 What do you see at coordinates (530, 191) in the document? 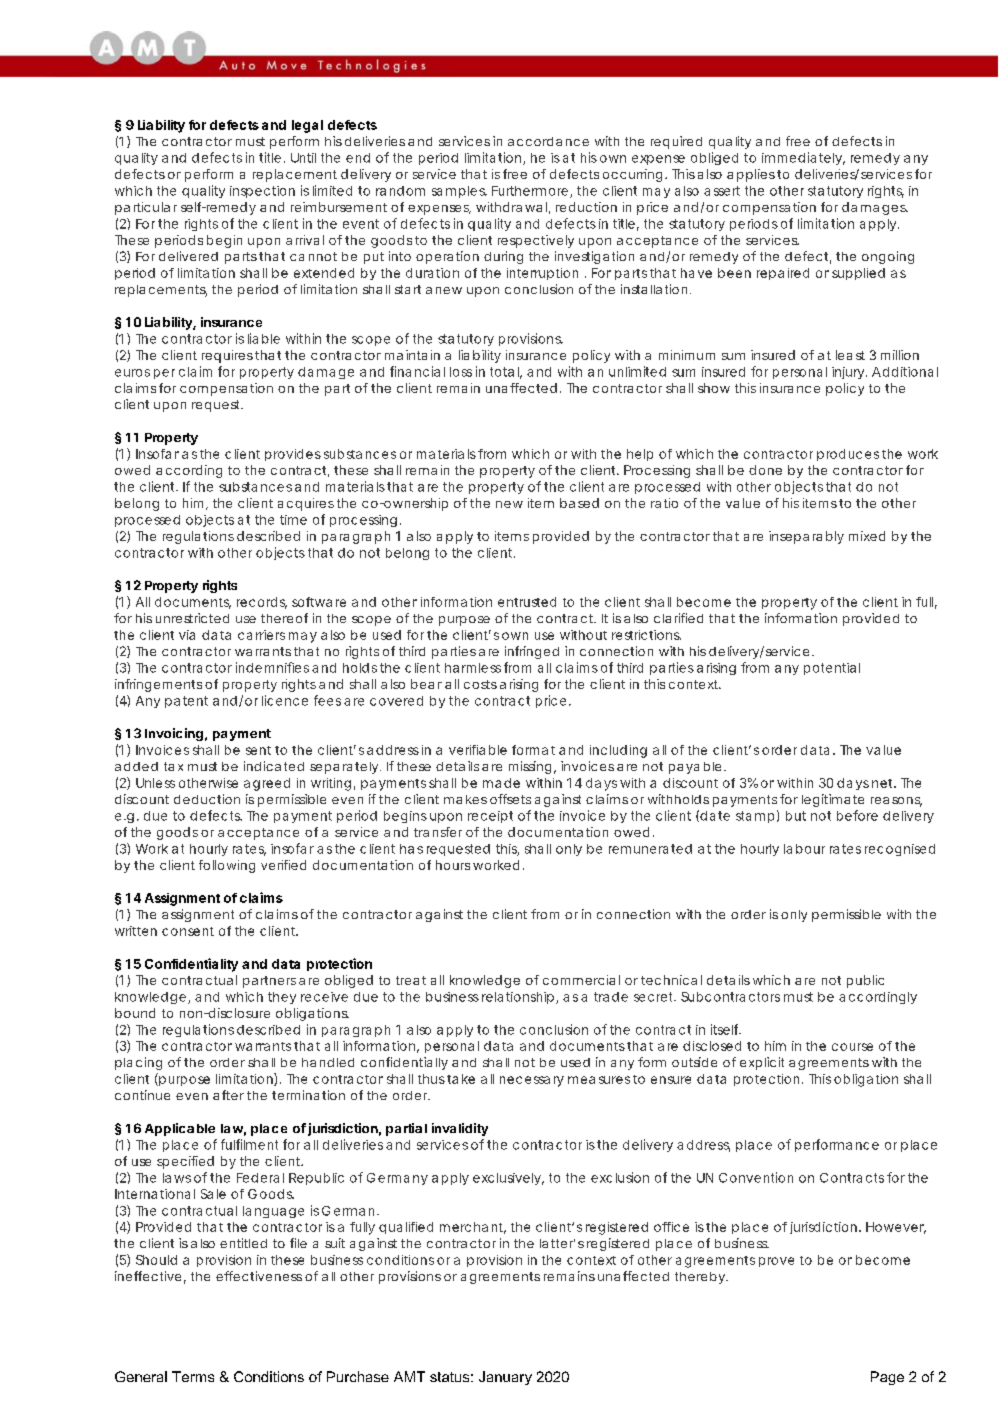
I see `Furthermore` at bounding box center [530, 191].
